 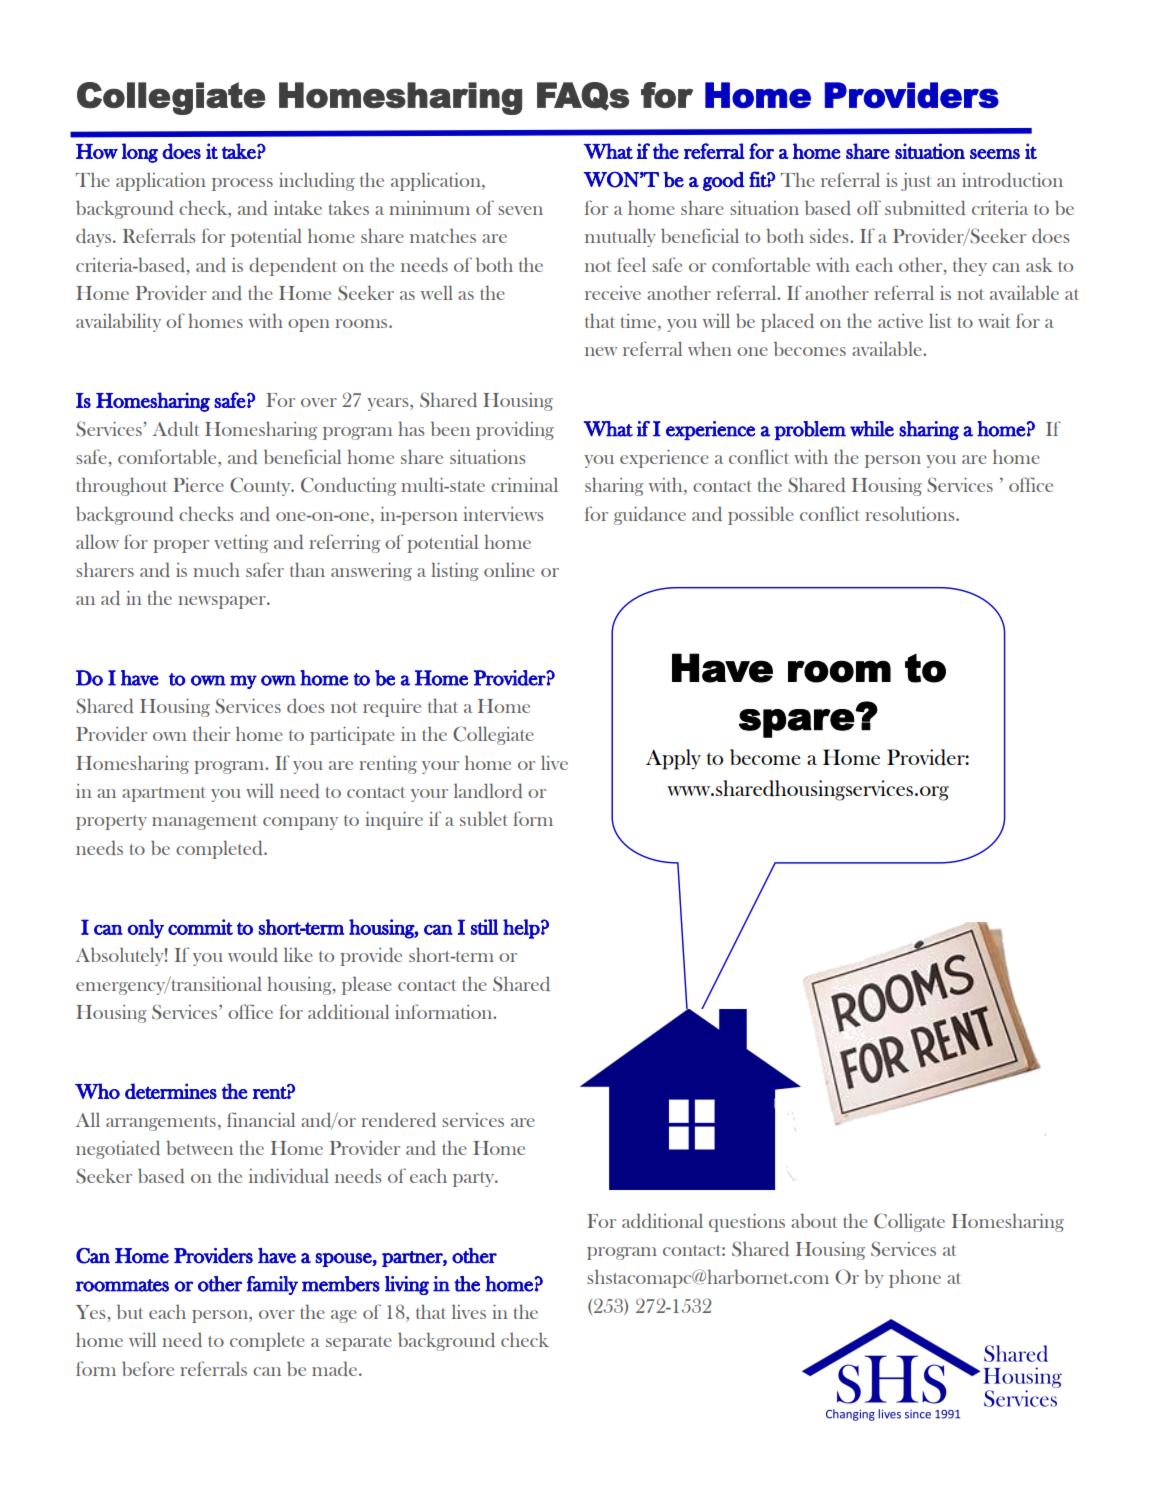 I want to click on landlord, so click(x=488, y=790).
